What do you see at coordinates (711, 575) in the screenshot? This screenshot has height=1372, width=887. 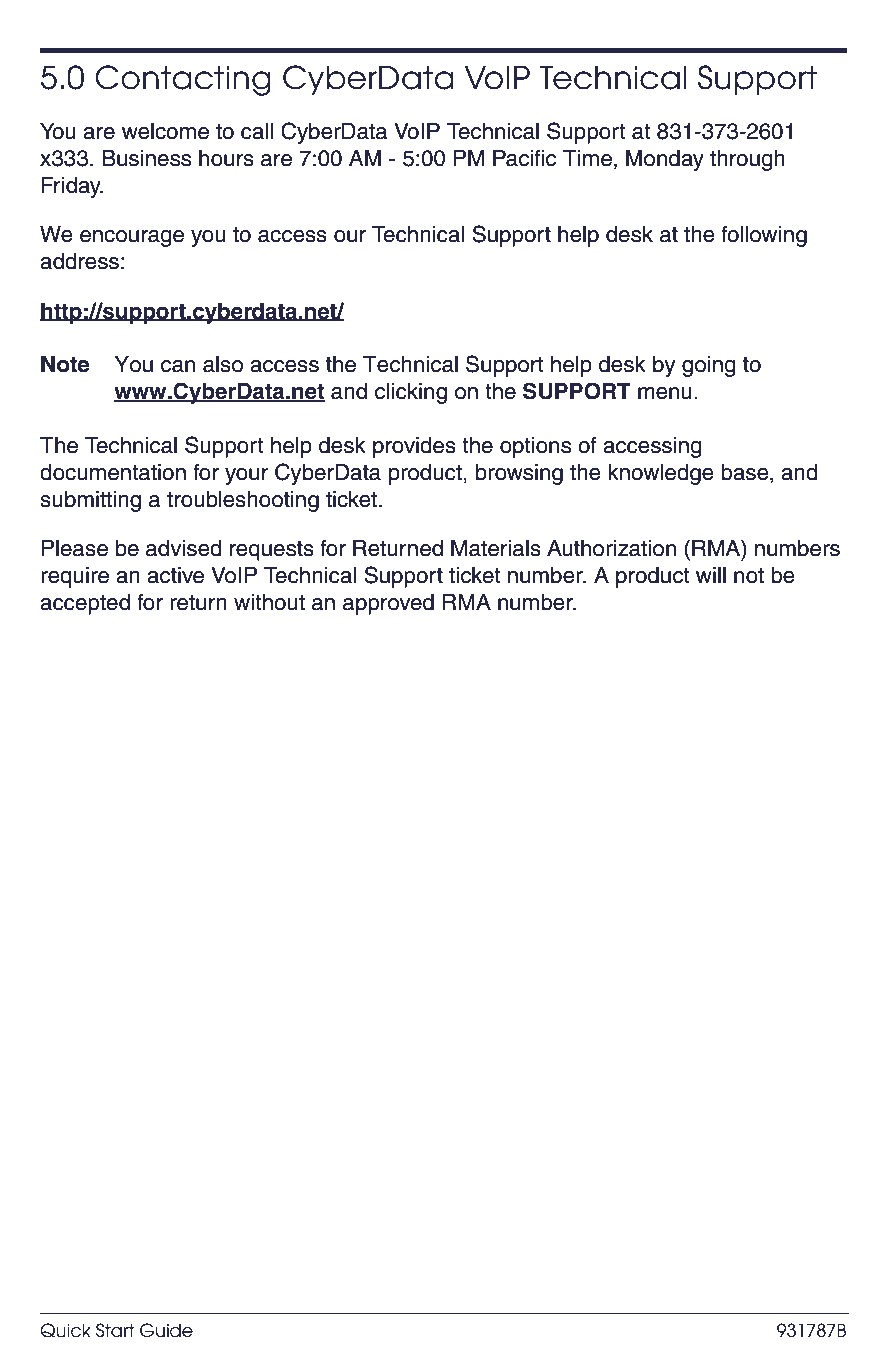 I see `will` at bounding box center [711, 575].
